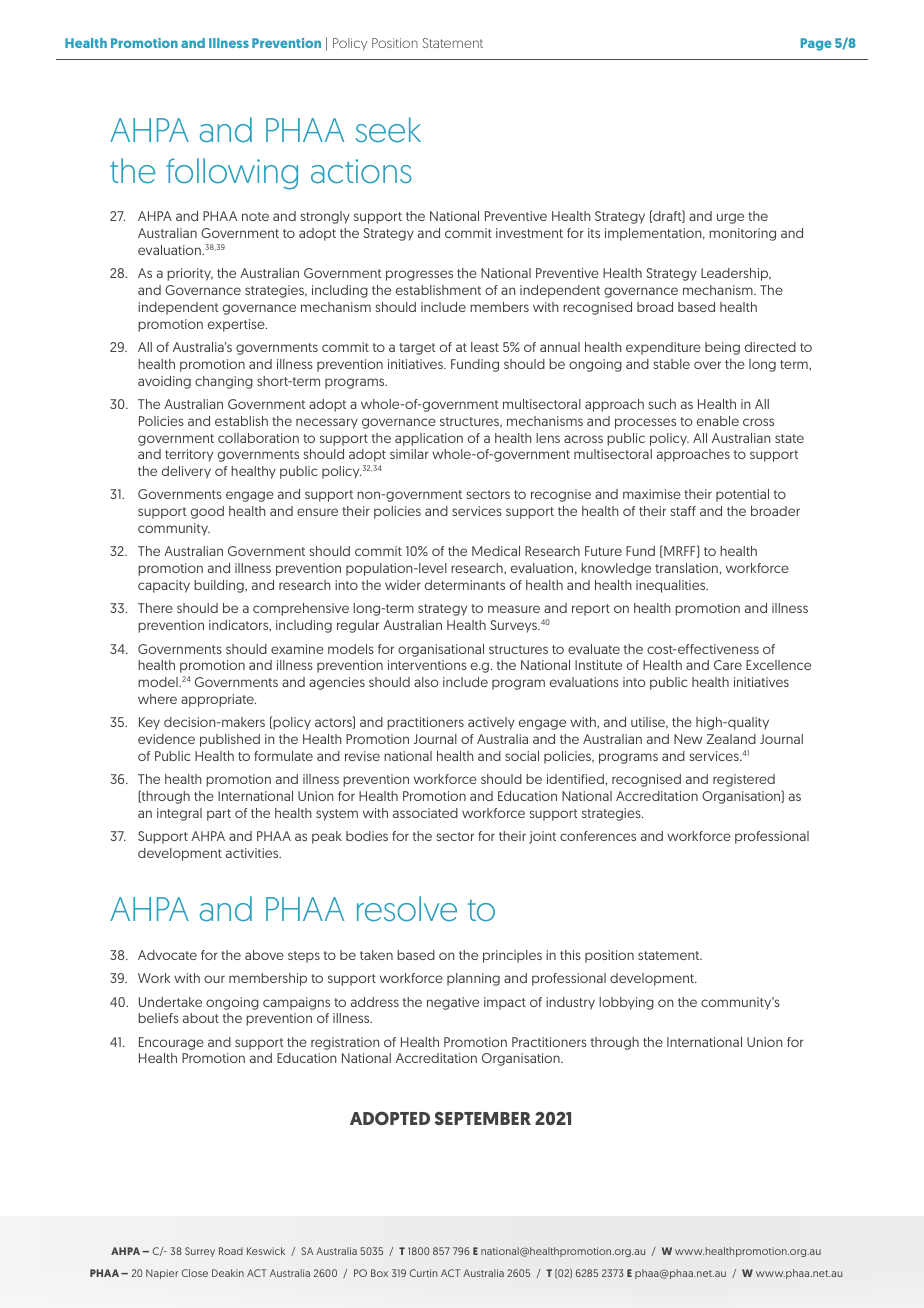  I want to click on being, so click(722, 348).
